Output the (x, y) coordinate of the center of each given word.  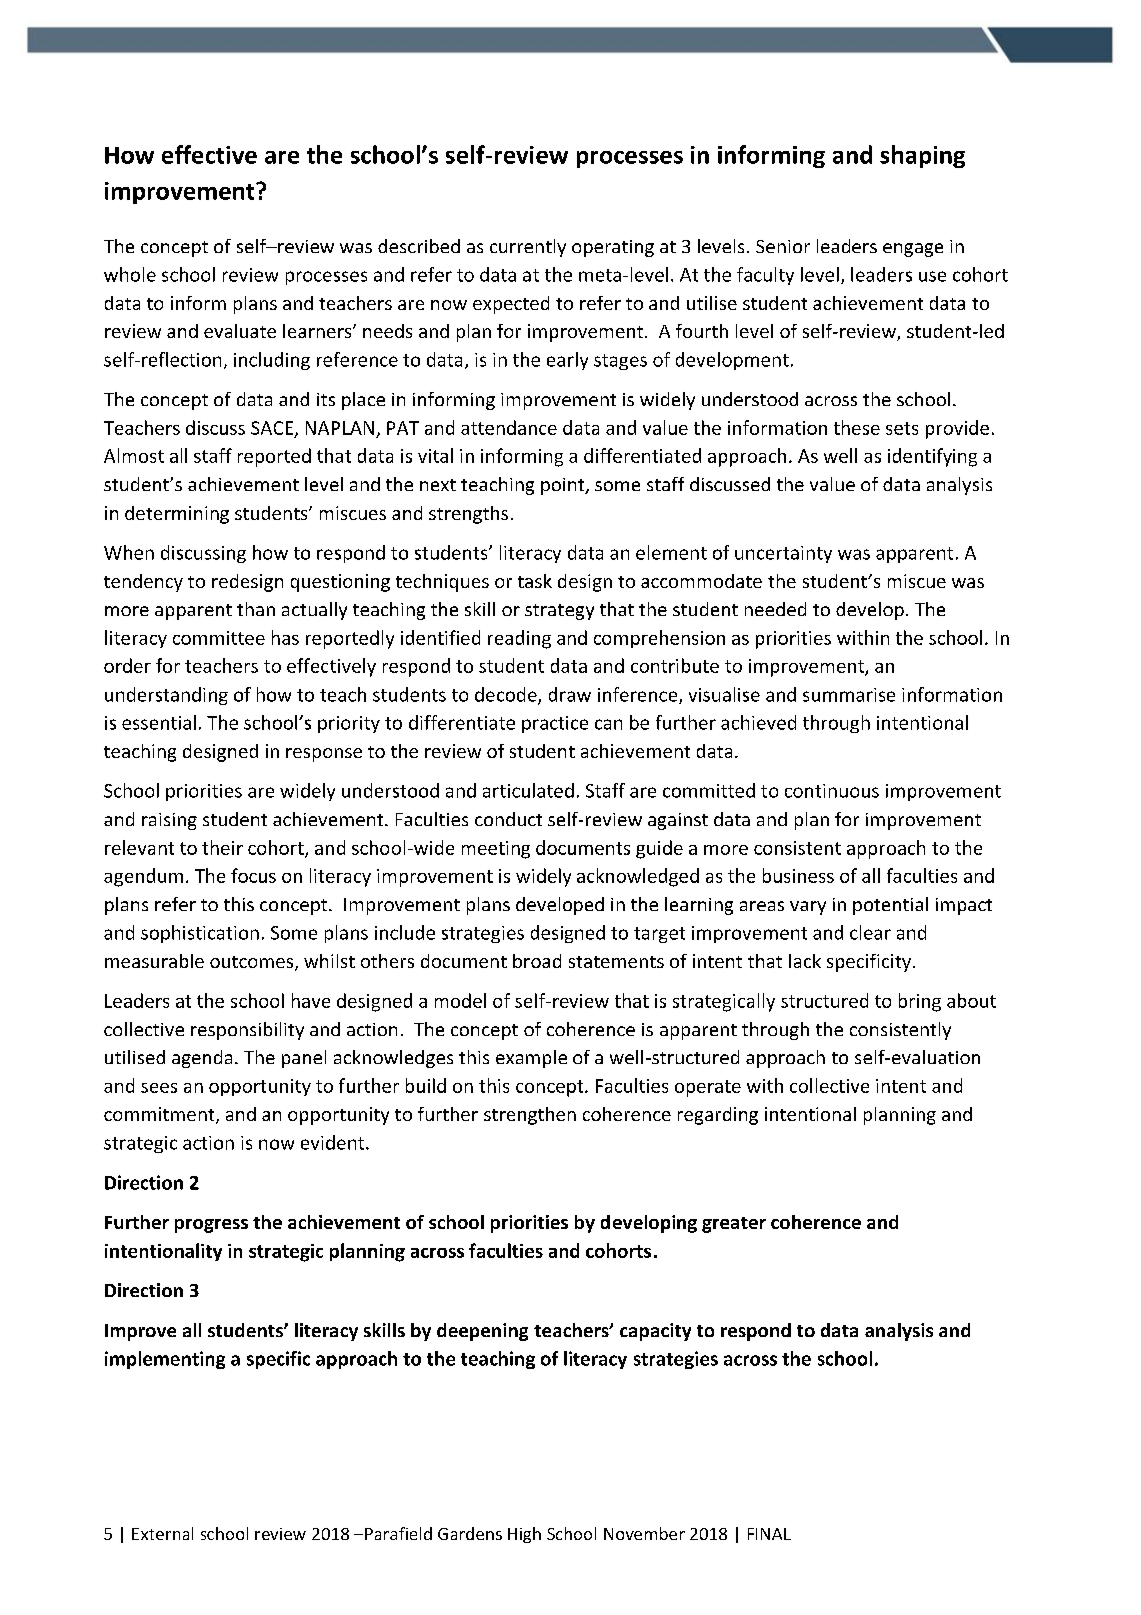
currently (528, 248)
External (162, 1533)
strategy (559, 612)
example (531, 1059)
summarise (849, 695)
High (524, 1535)
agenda (202, 1059)
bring (920, 1002)
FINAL (769, 1534)
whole (130, 274)
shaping (922, 156)
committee (219, 638)
